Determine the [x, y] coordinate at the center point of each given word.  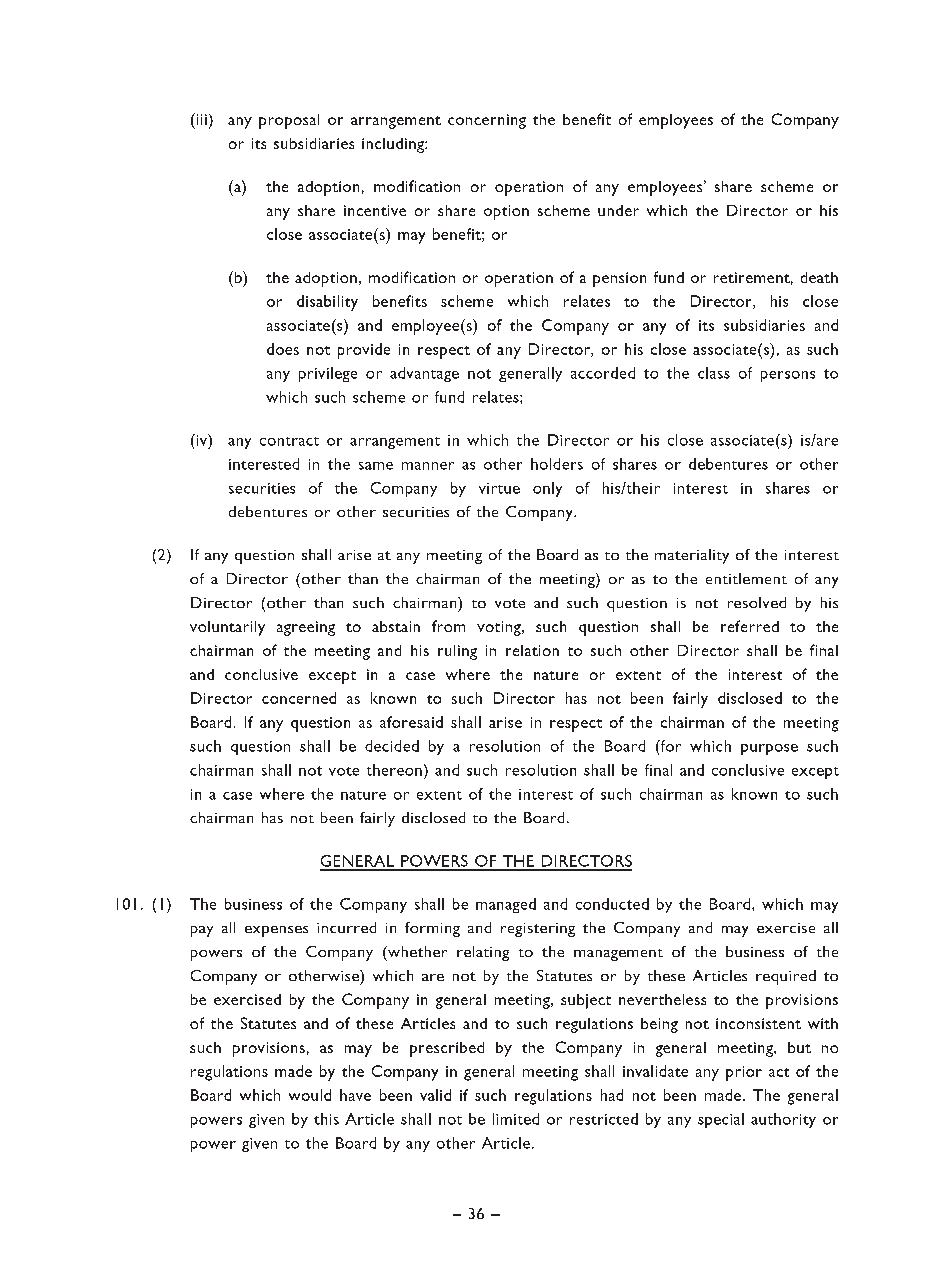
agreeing [306, 628]
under [618, 210]
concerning [487, 121]
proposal [289, 121]
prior [744, 1073]
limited [516, 1119]
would [310, 1095]
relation [532, 650]
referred [750, 626]
